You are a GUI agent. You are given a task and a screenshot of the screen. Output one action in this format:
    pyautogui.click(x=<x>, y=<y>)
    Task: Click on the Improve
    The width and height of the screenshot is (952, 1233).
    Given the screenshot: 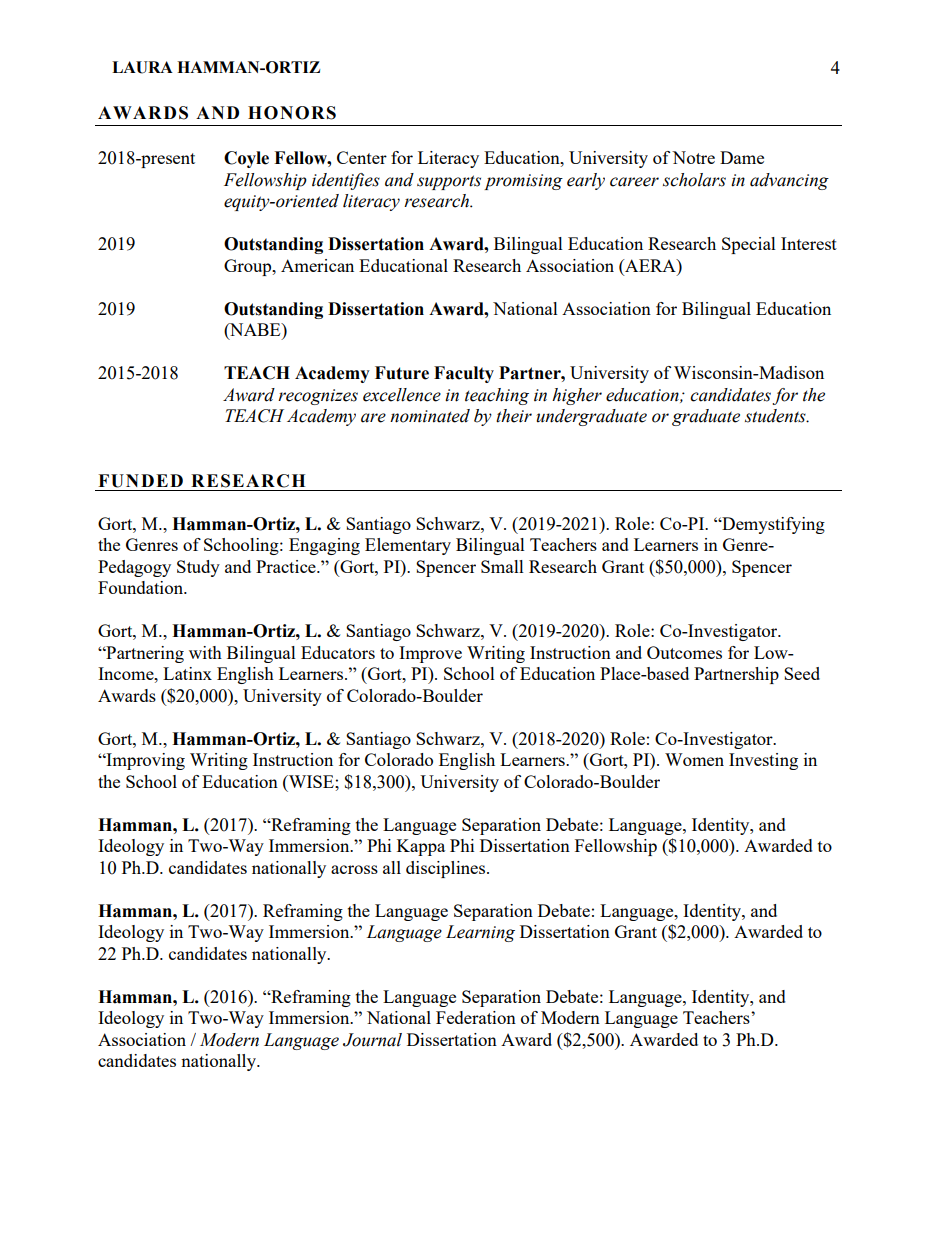 What is the action you would take?
    pyautogui.click(x=430, y=654)
